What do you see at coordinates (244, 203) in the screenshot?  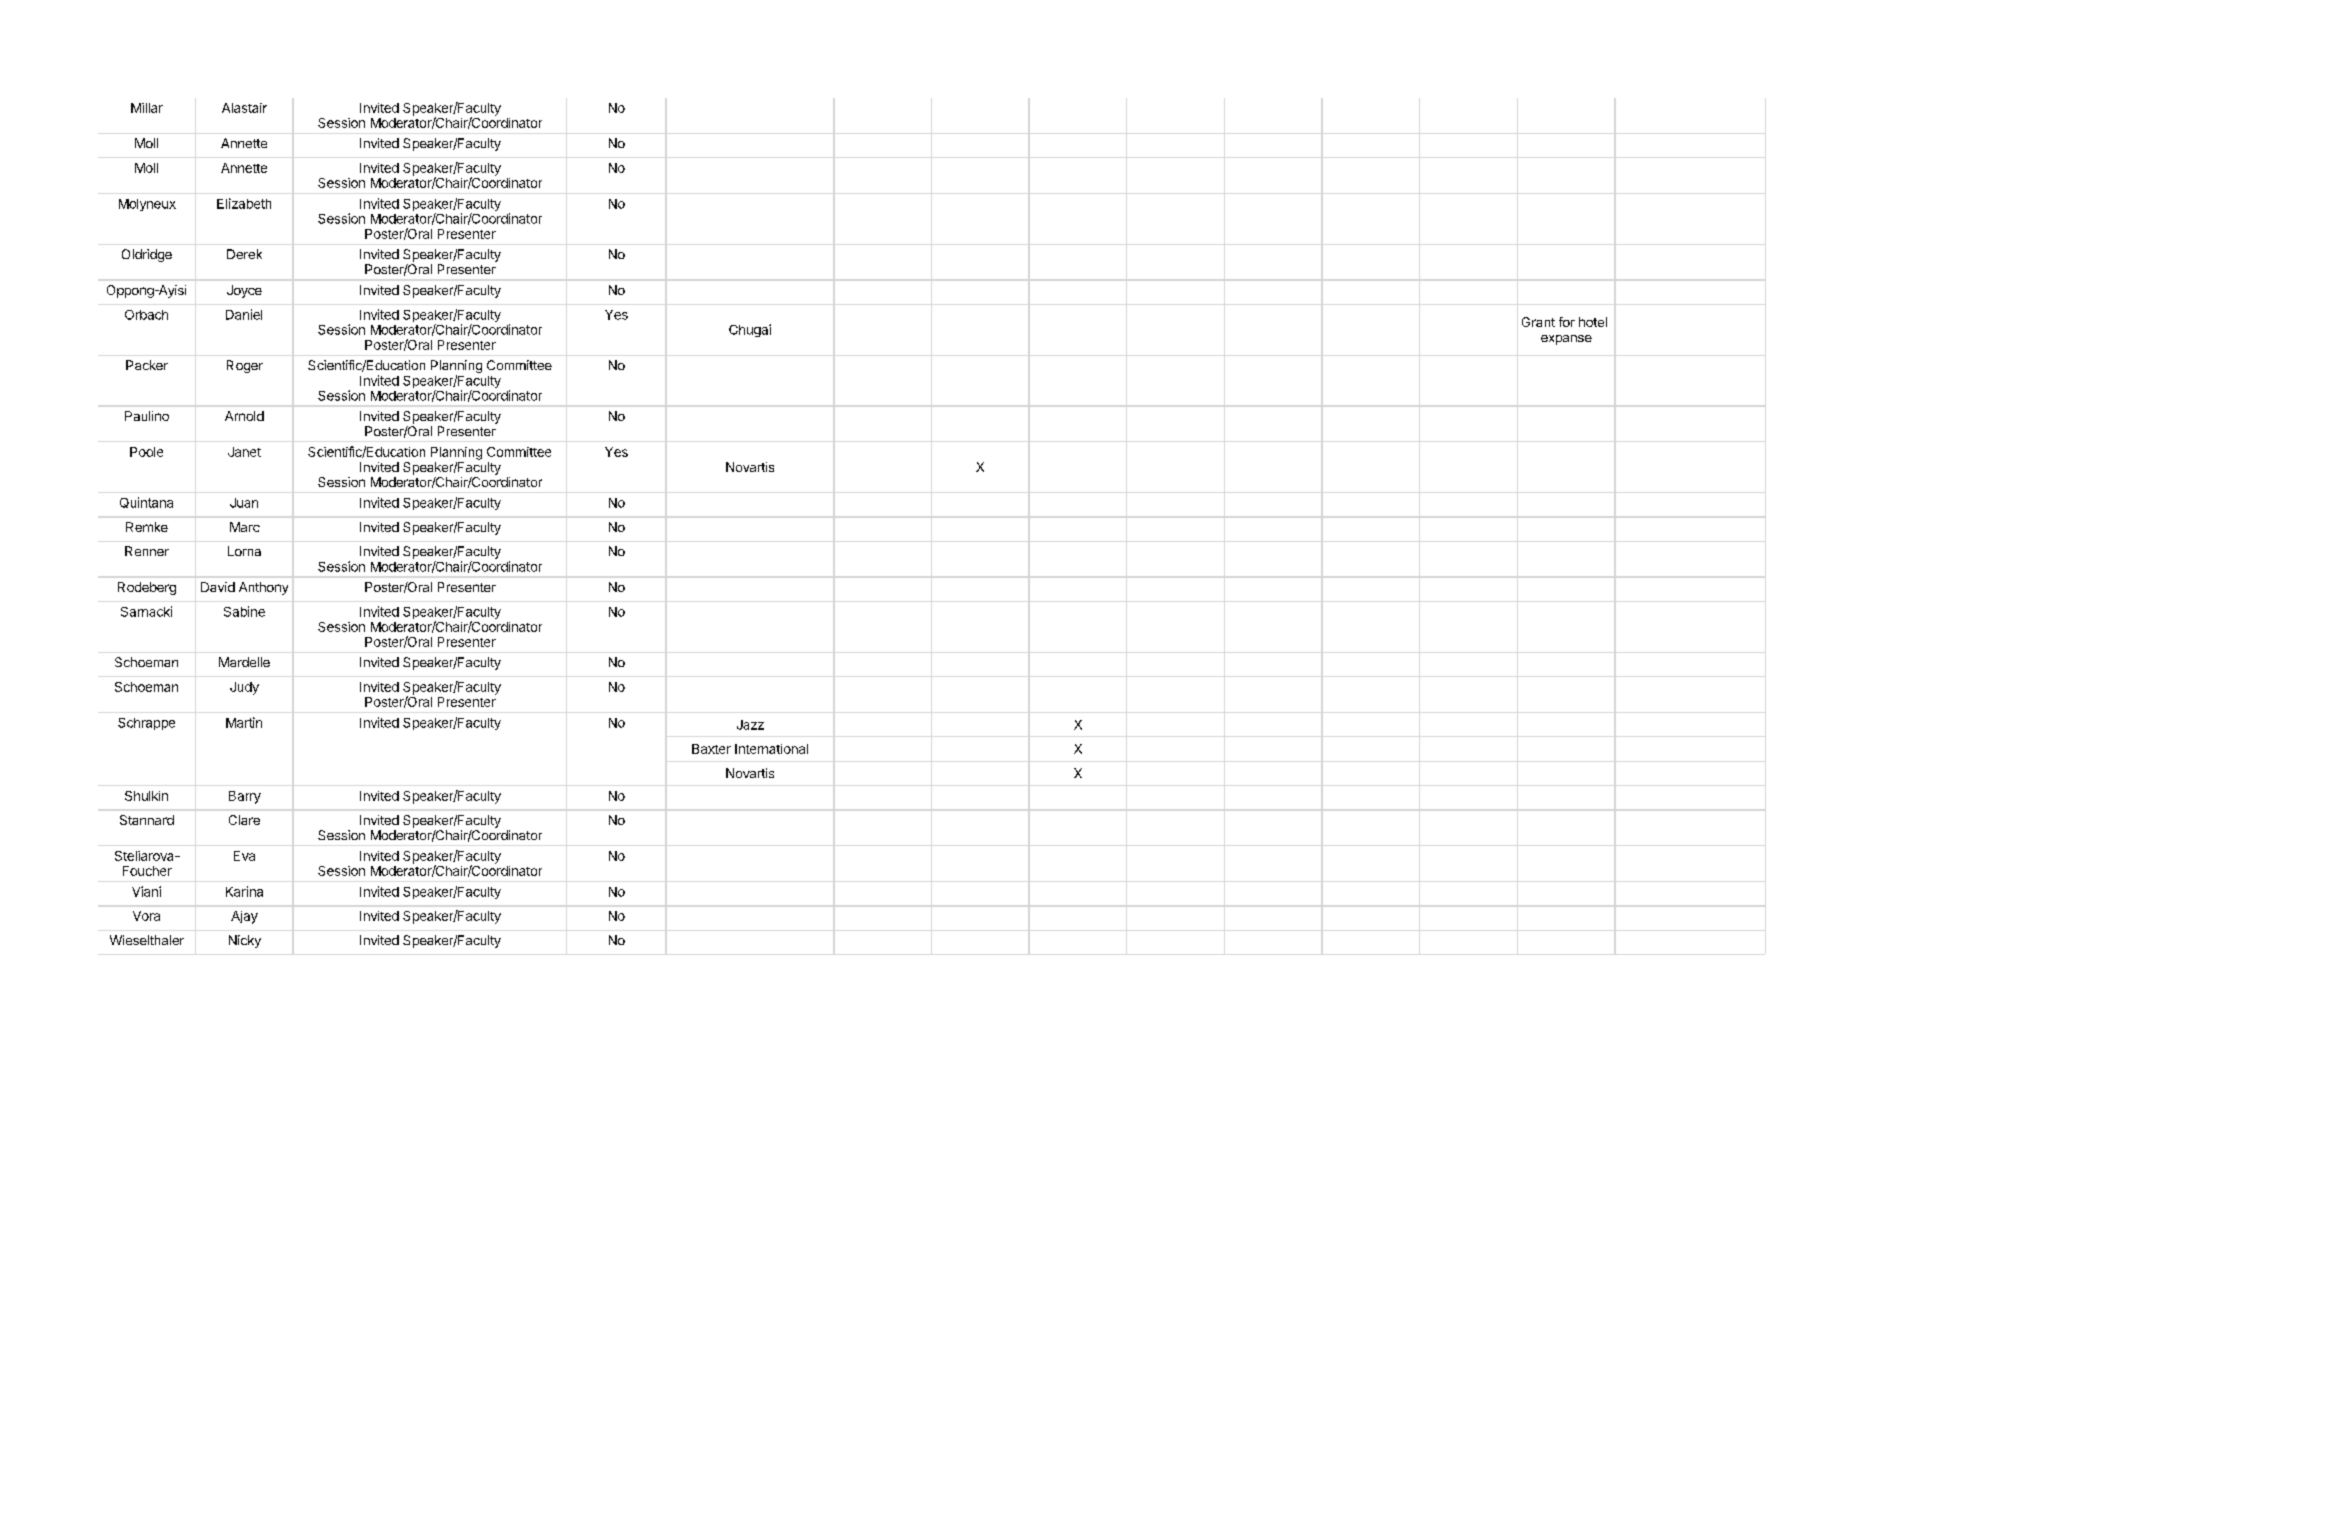 I see `Elizabeth` at bounding box center [244, 203].
